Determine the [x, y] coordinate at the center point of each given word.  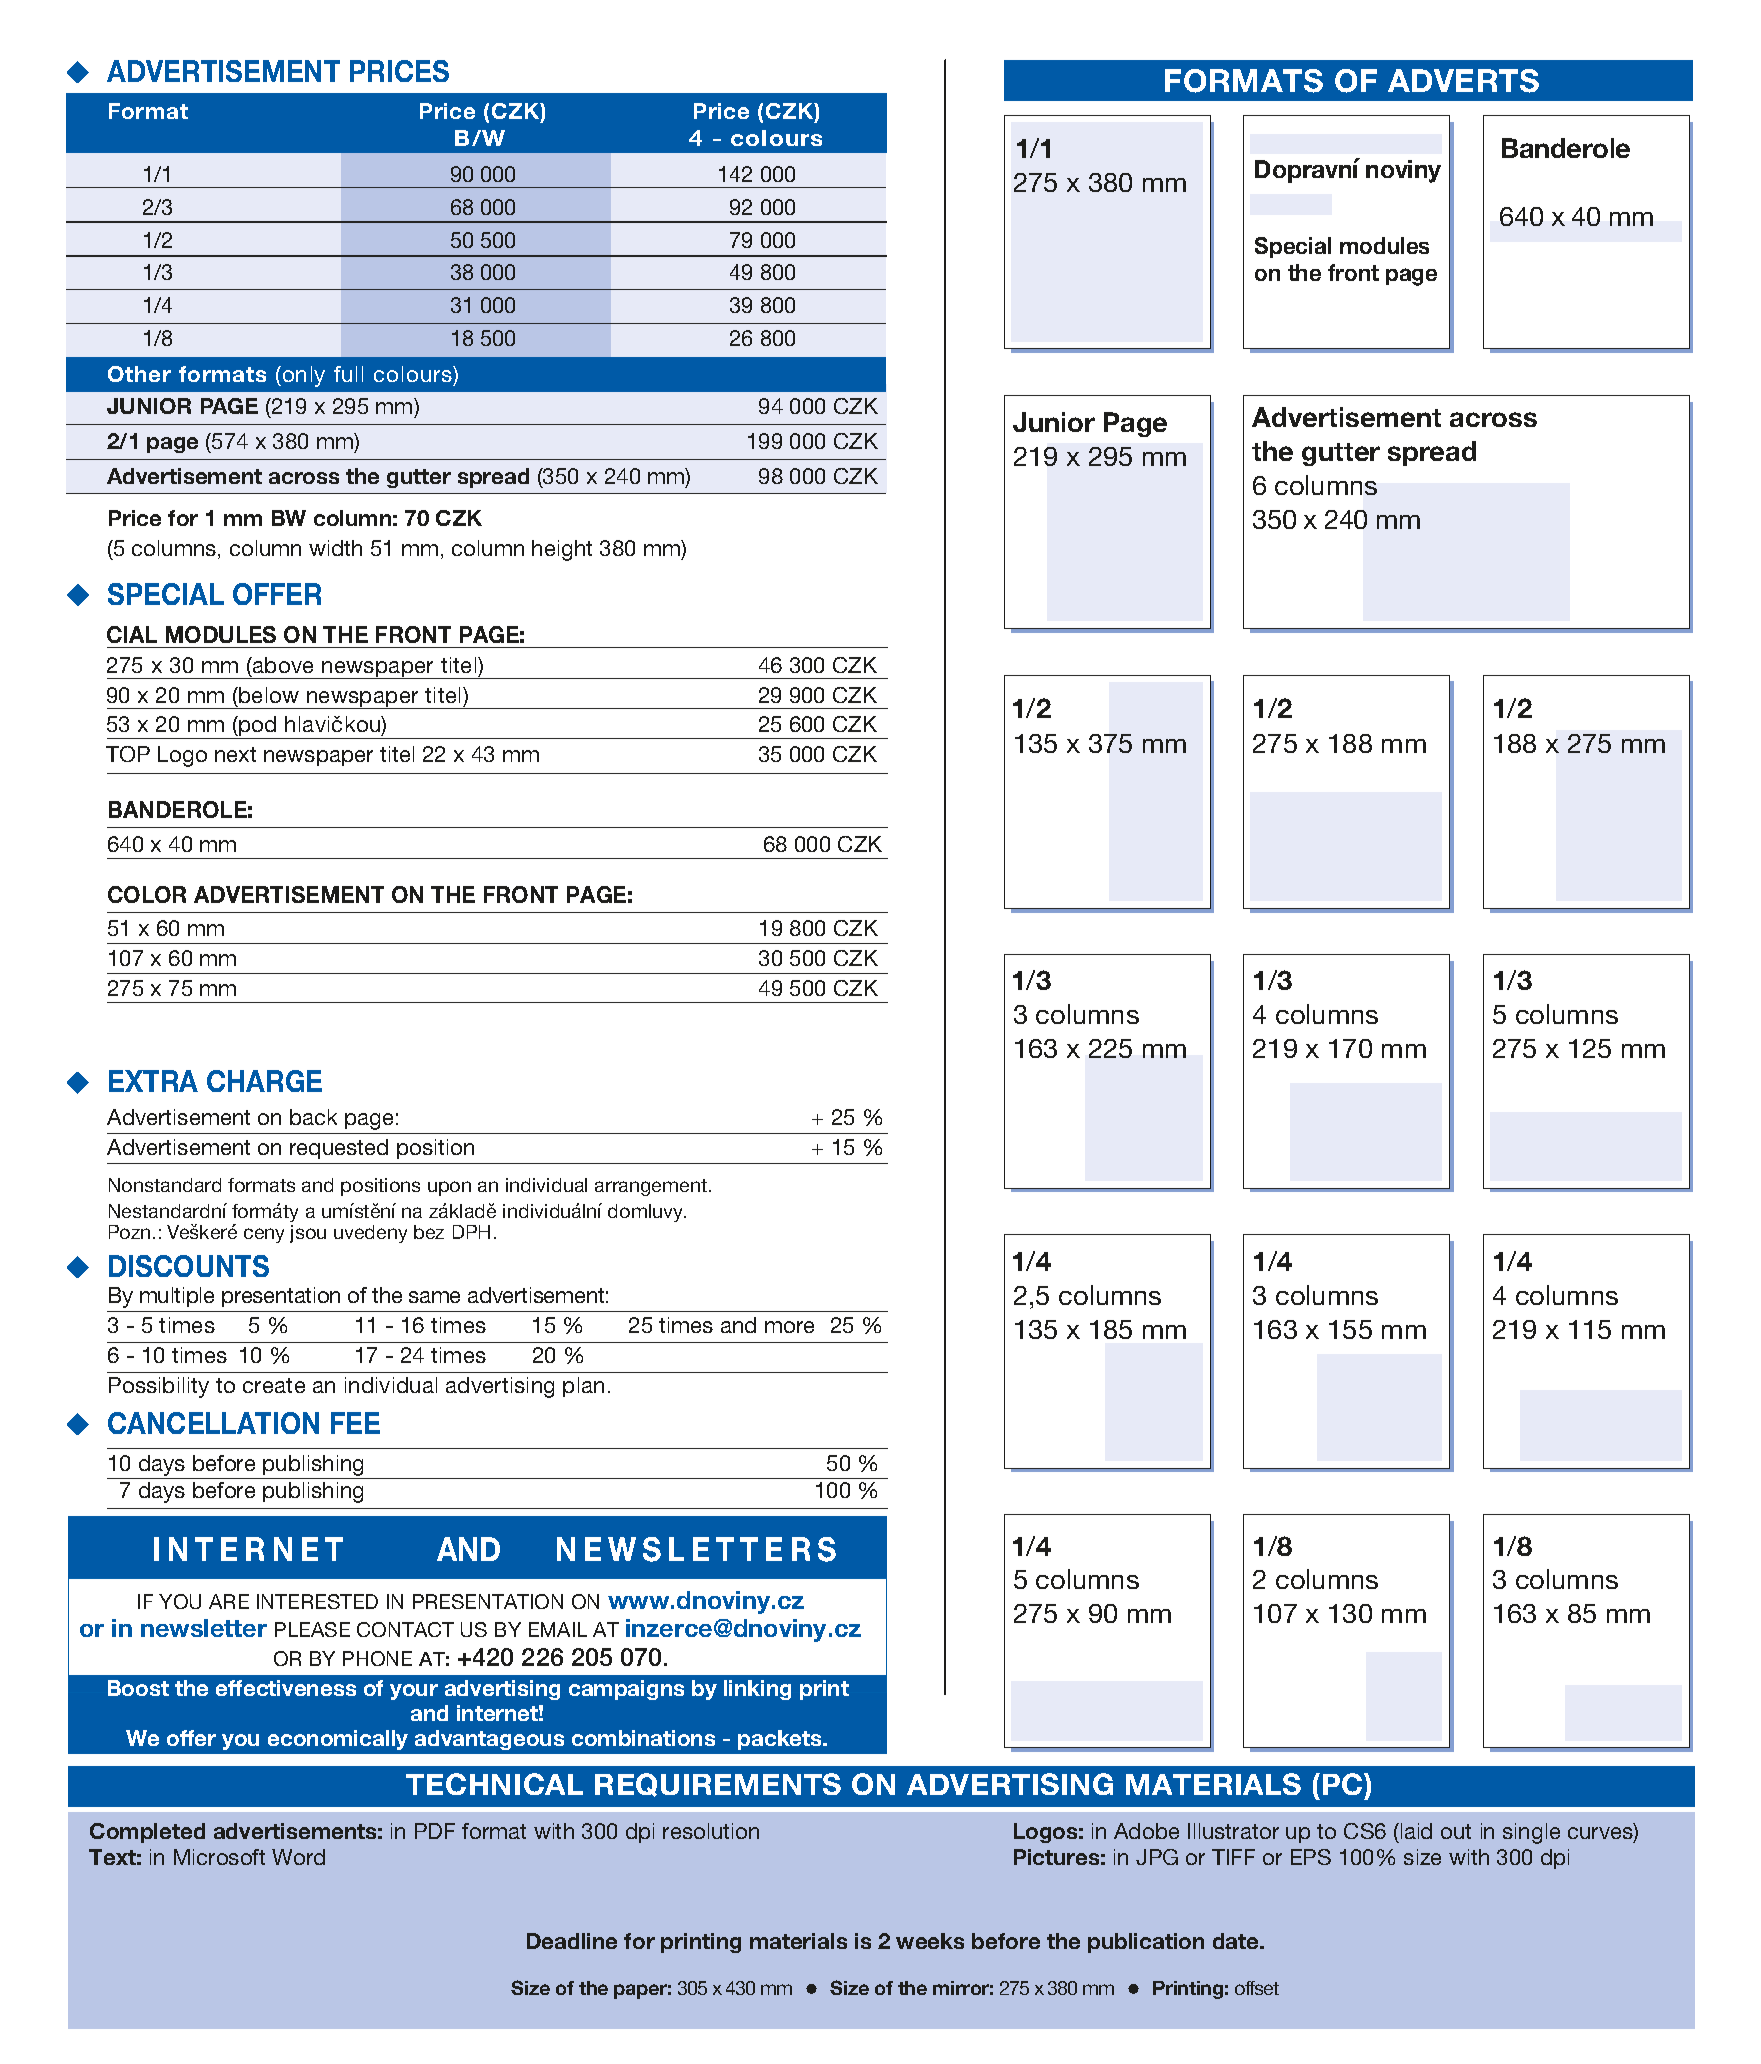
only [302, 376]
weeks [930, 1941]
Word [298, 1857]
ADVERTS [1463, 81]
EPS [1311, 1857]
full [348, 374]
